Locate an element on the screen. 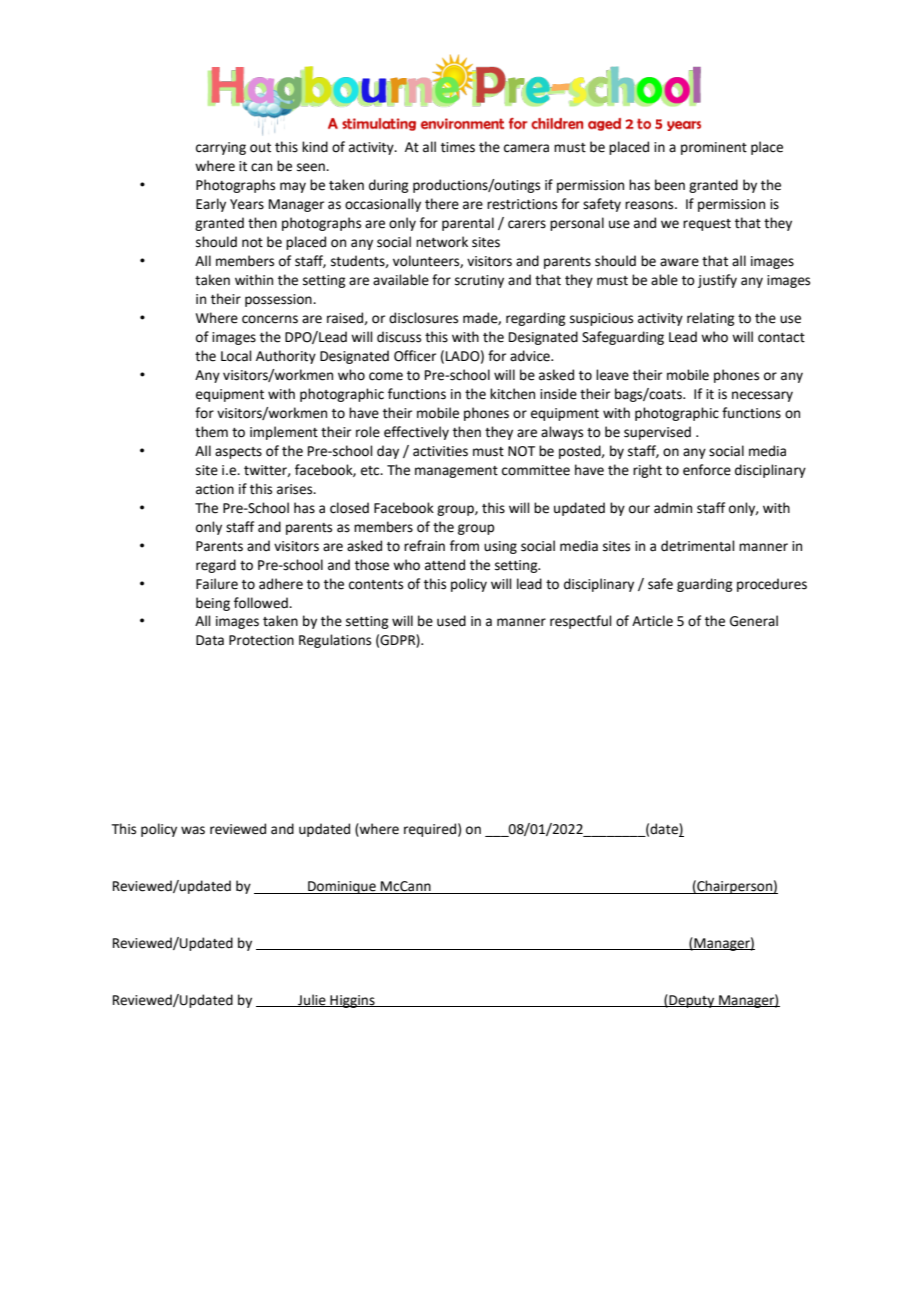 This screenshot has height=1308, width=924. required is located at coordinates (430, 830).
